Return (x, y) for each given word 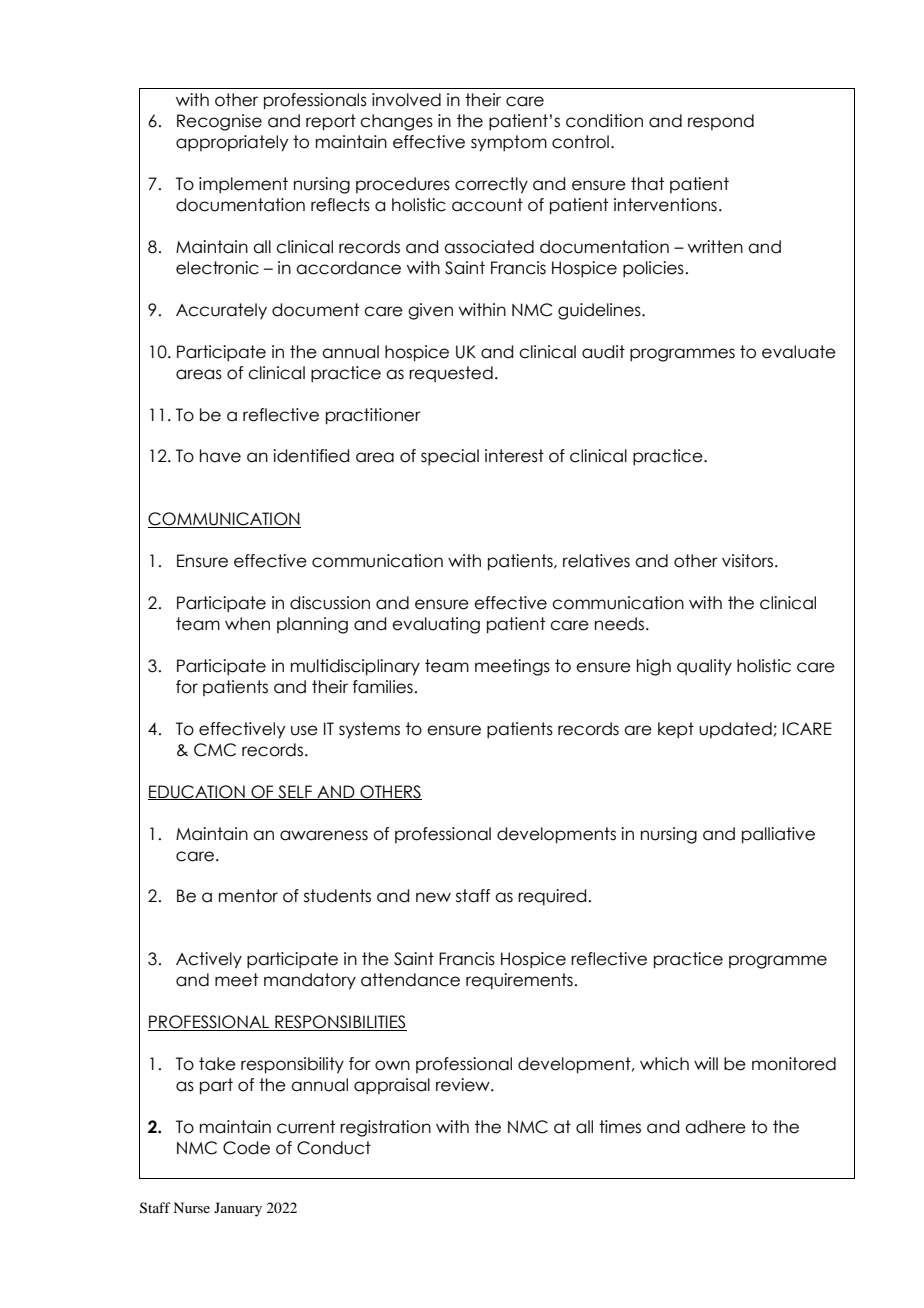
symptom (509, 143)
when (247, 624)
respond (721, 122)
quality (704, 667)
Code (246, 1148)
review (464, 1085)
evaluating (436, 625)
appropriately (232, 143)
